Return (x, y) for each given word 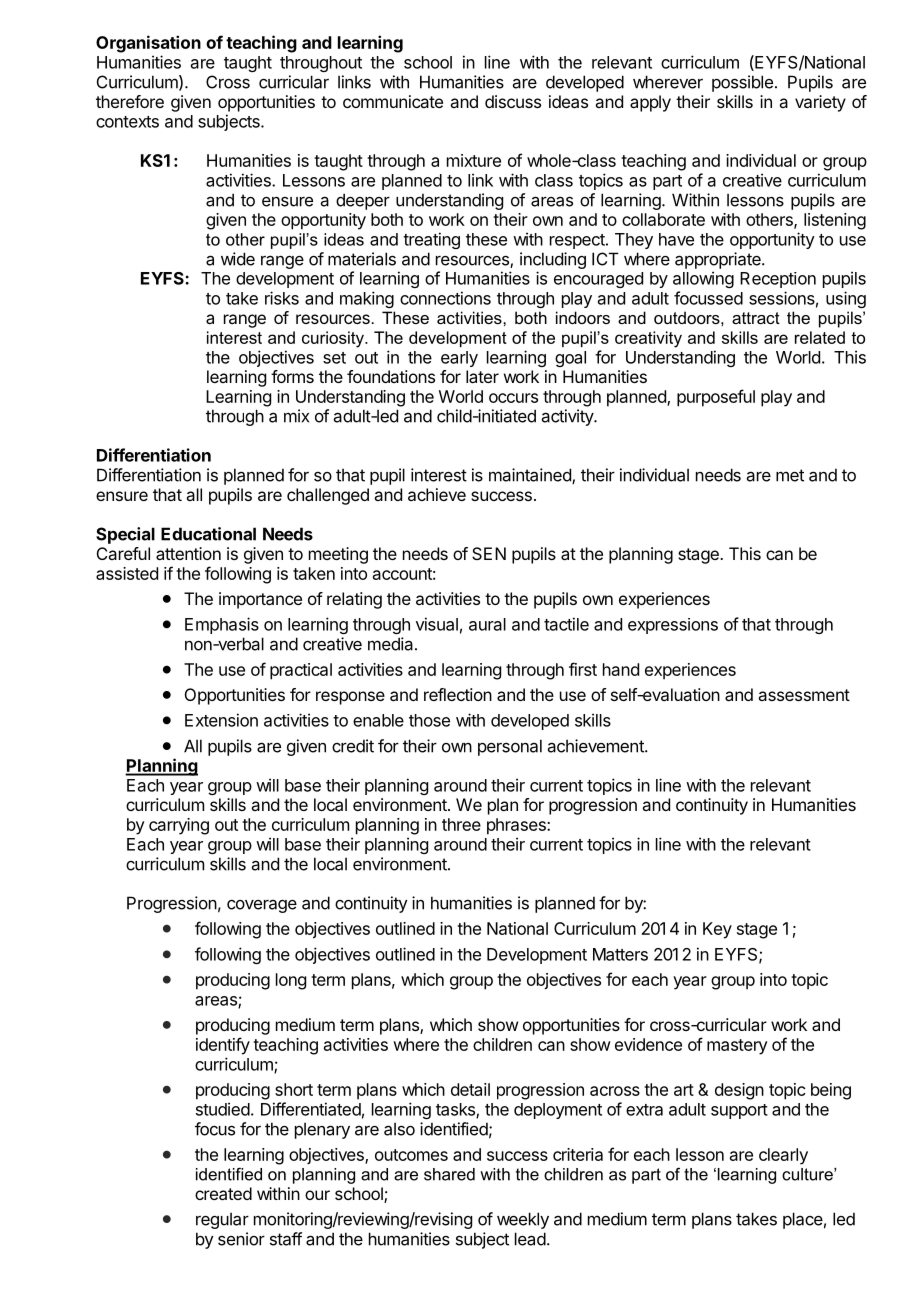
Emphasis (222, 625)
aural (487, 624)
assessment (804, 695)
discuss (513, 101)
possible (742, 83)
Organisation (148, 44)
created (223, 1193)
